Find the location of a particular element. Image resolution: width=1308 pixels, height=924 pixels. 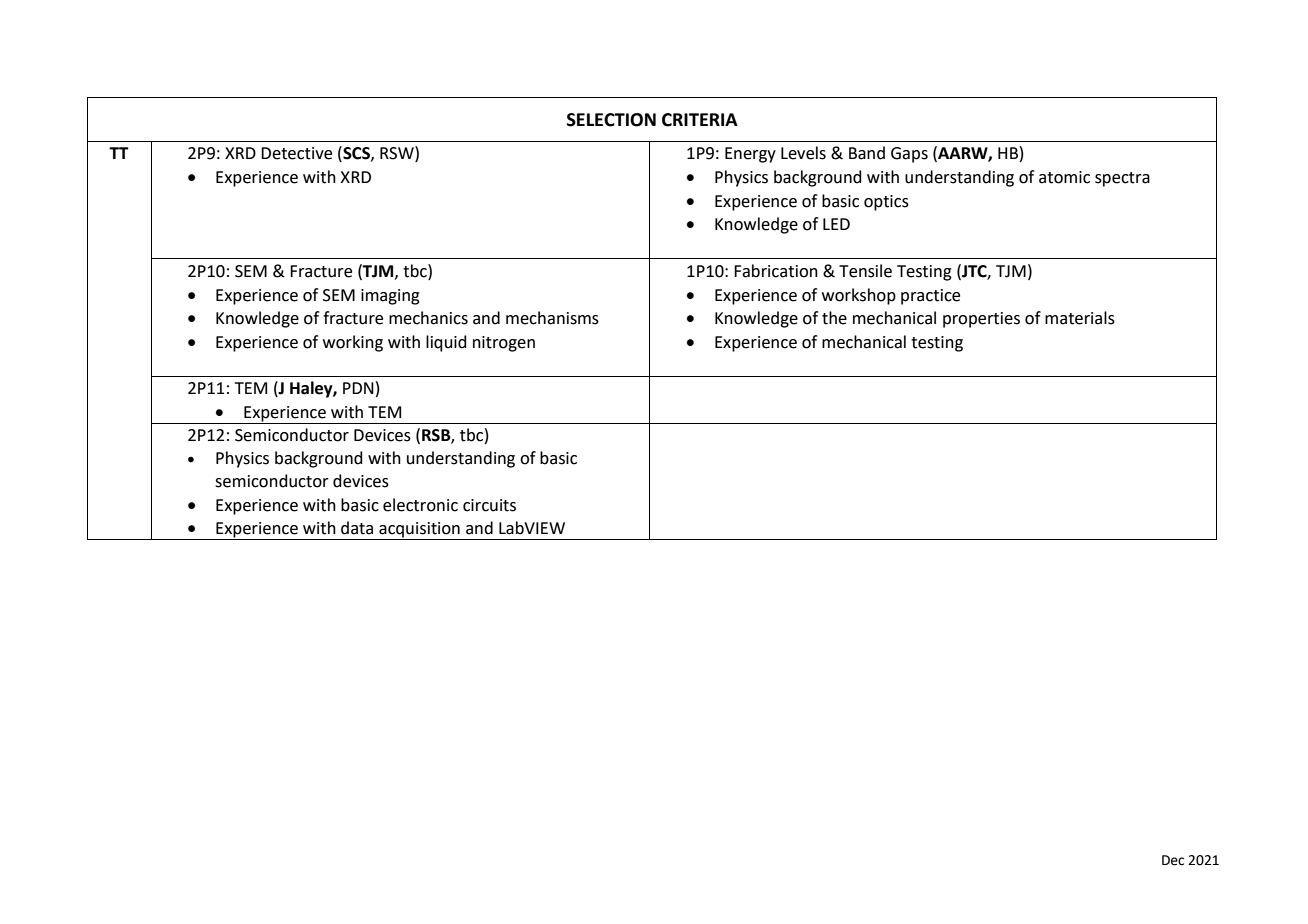

data is located at coordinates (357, 528).
